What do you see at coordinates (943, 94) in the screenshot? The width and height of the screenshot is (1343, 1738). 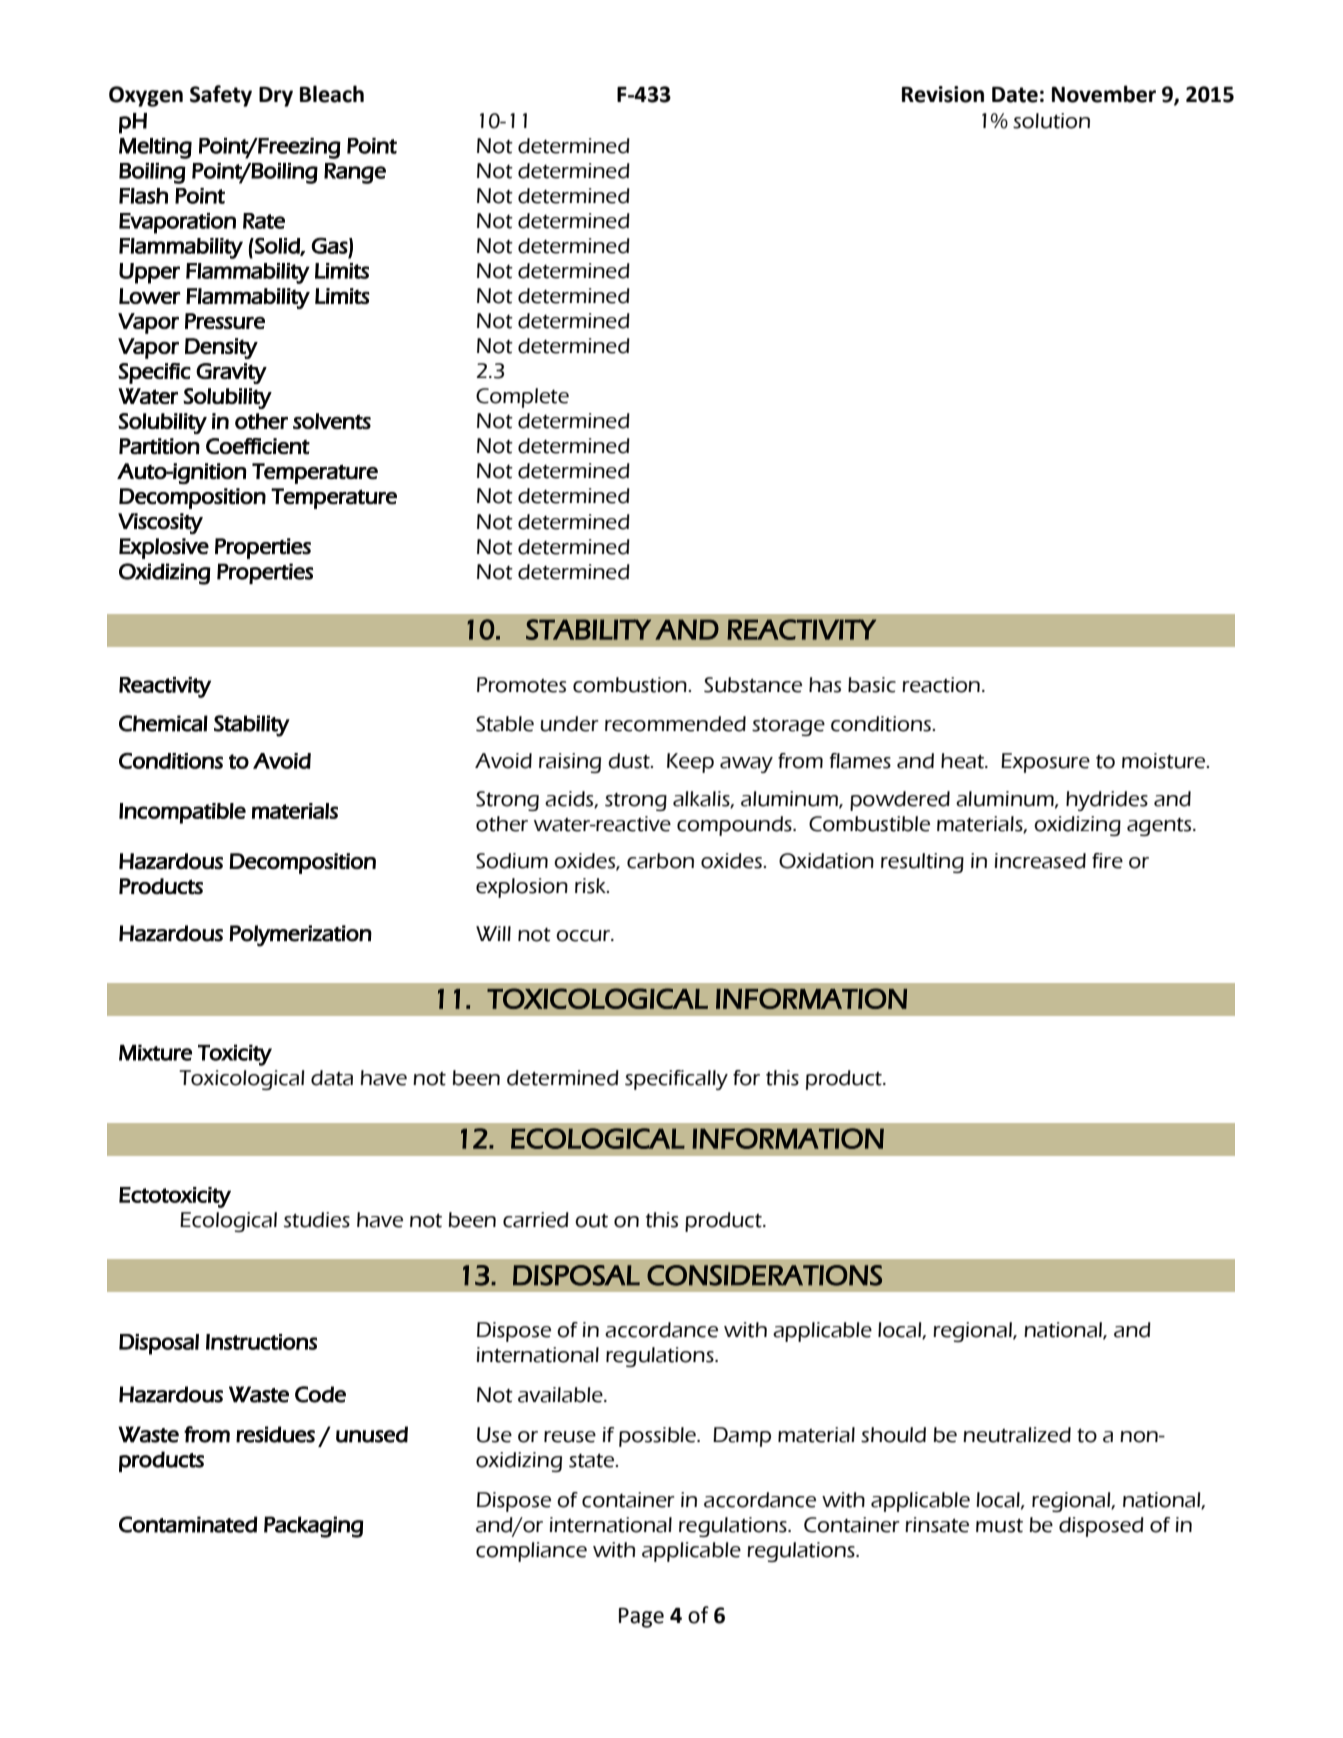 I see `Revision` at bounding box center [943, 94].
